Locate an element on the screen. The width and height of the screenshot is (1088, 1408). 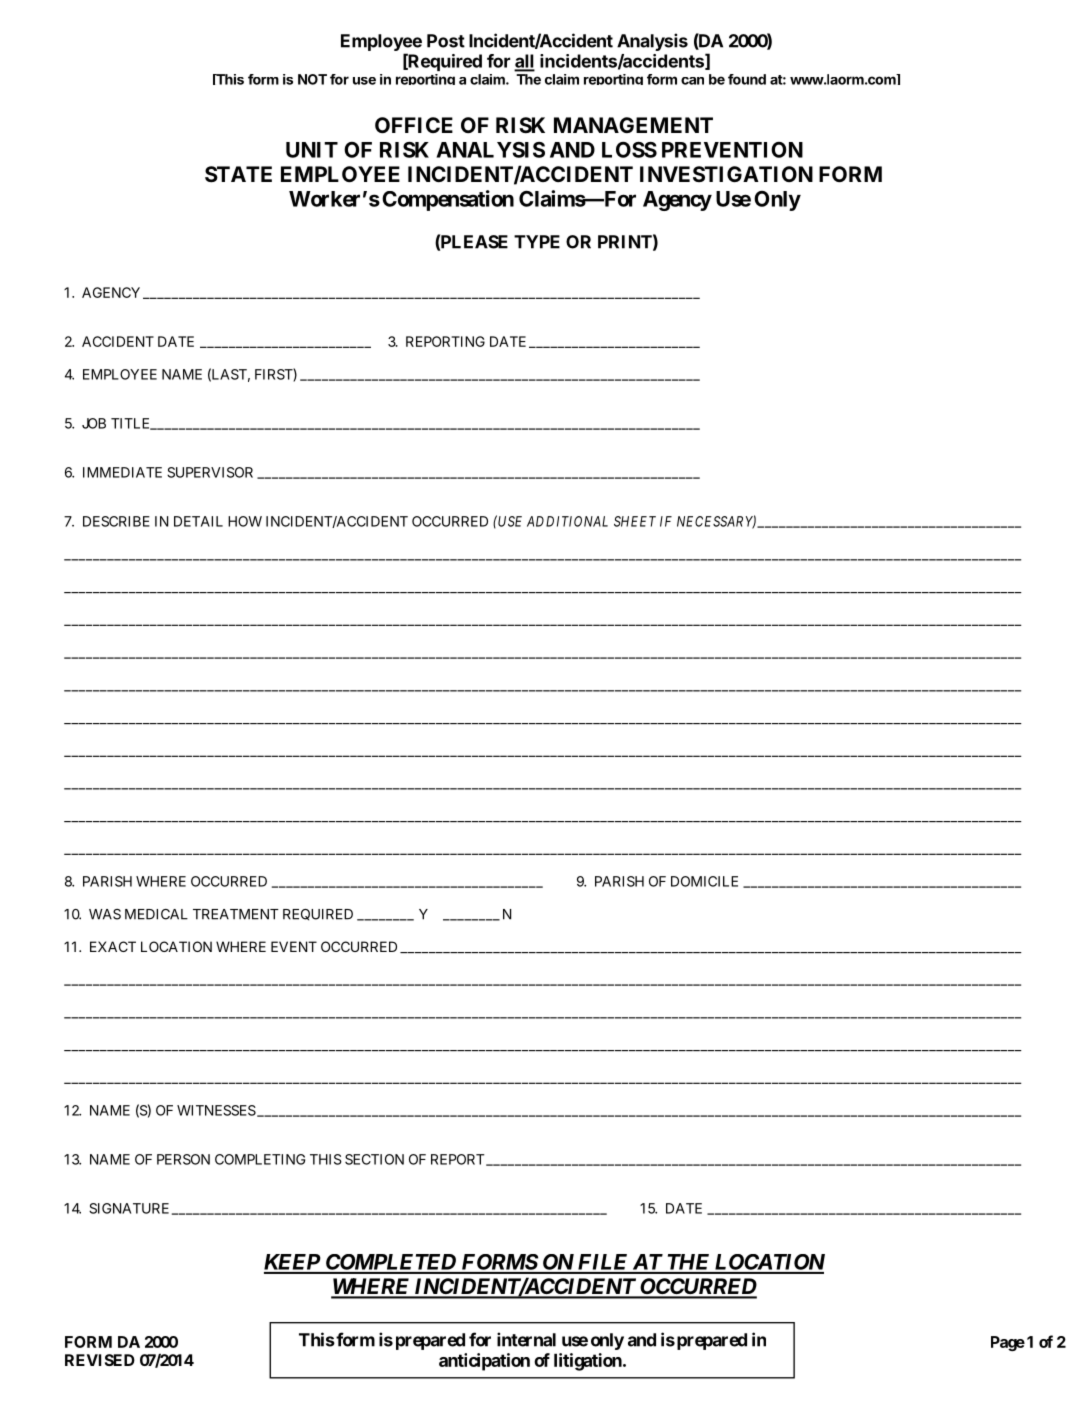
ADDITIONAL is located at coordinates (567, 521).
